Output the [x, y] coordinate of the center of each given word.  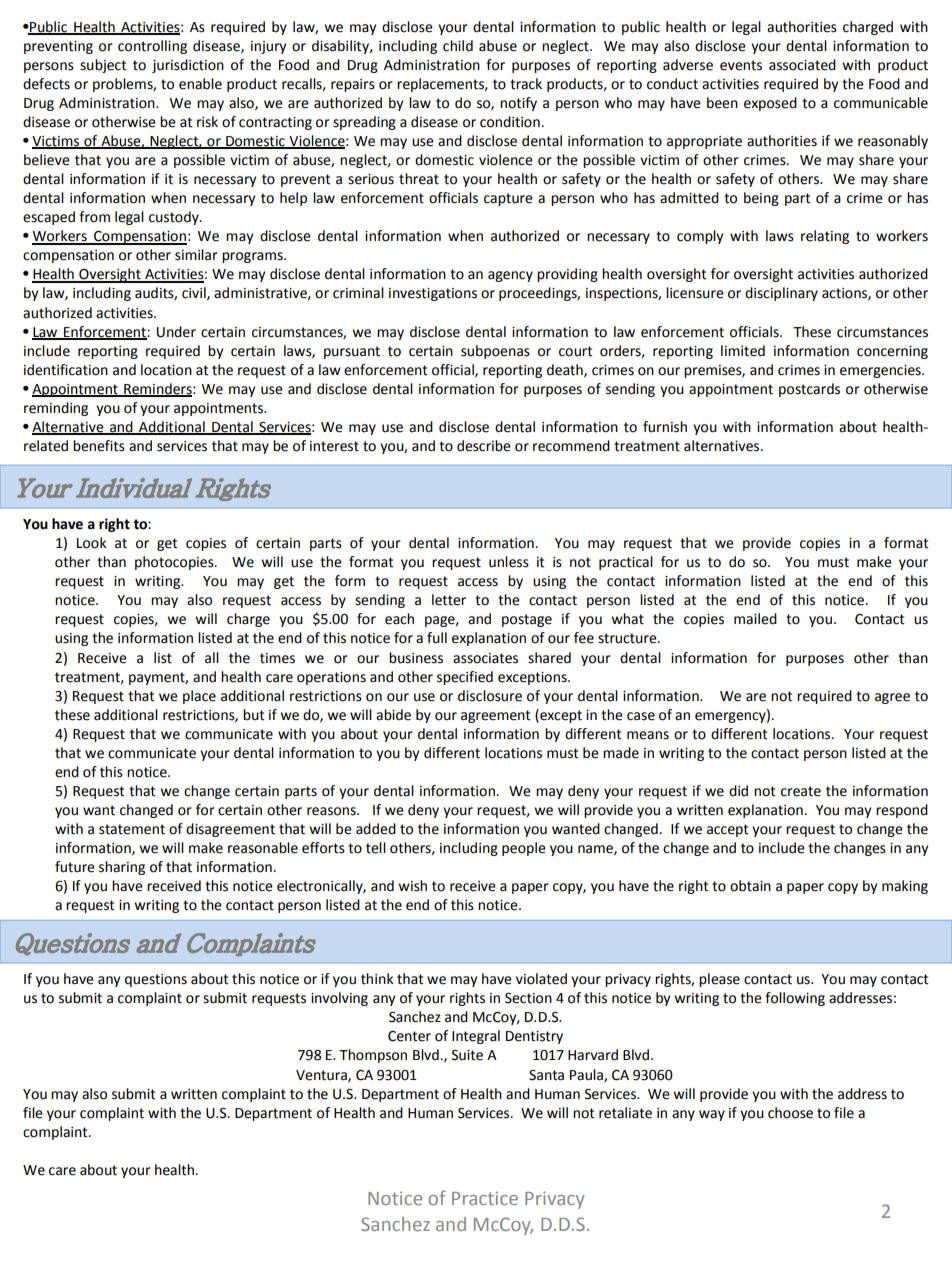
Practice [485, 1198]
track [526, 84]
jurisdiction [188, 66]
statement [132, 829]
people [524, 849]
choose [790, 1113]
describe [484, 446]
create [801, 791]
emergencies [881, 371]
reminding [56, 409]
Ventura [322, 1076]
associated [802, 65]
